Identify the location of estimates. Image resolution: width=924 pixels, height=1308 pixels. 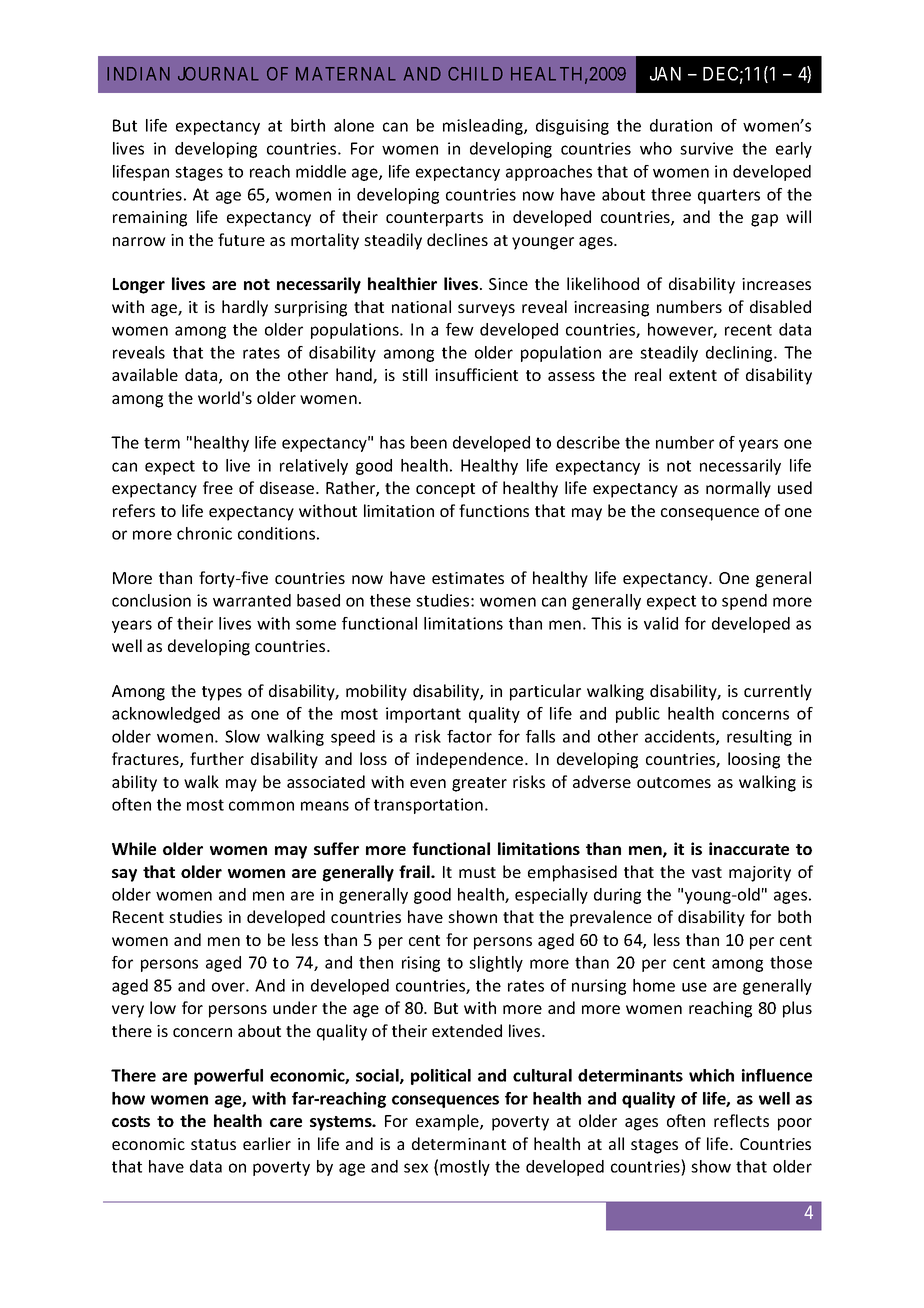
(468, 578).
